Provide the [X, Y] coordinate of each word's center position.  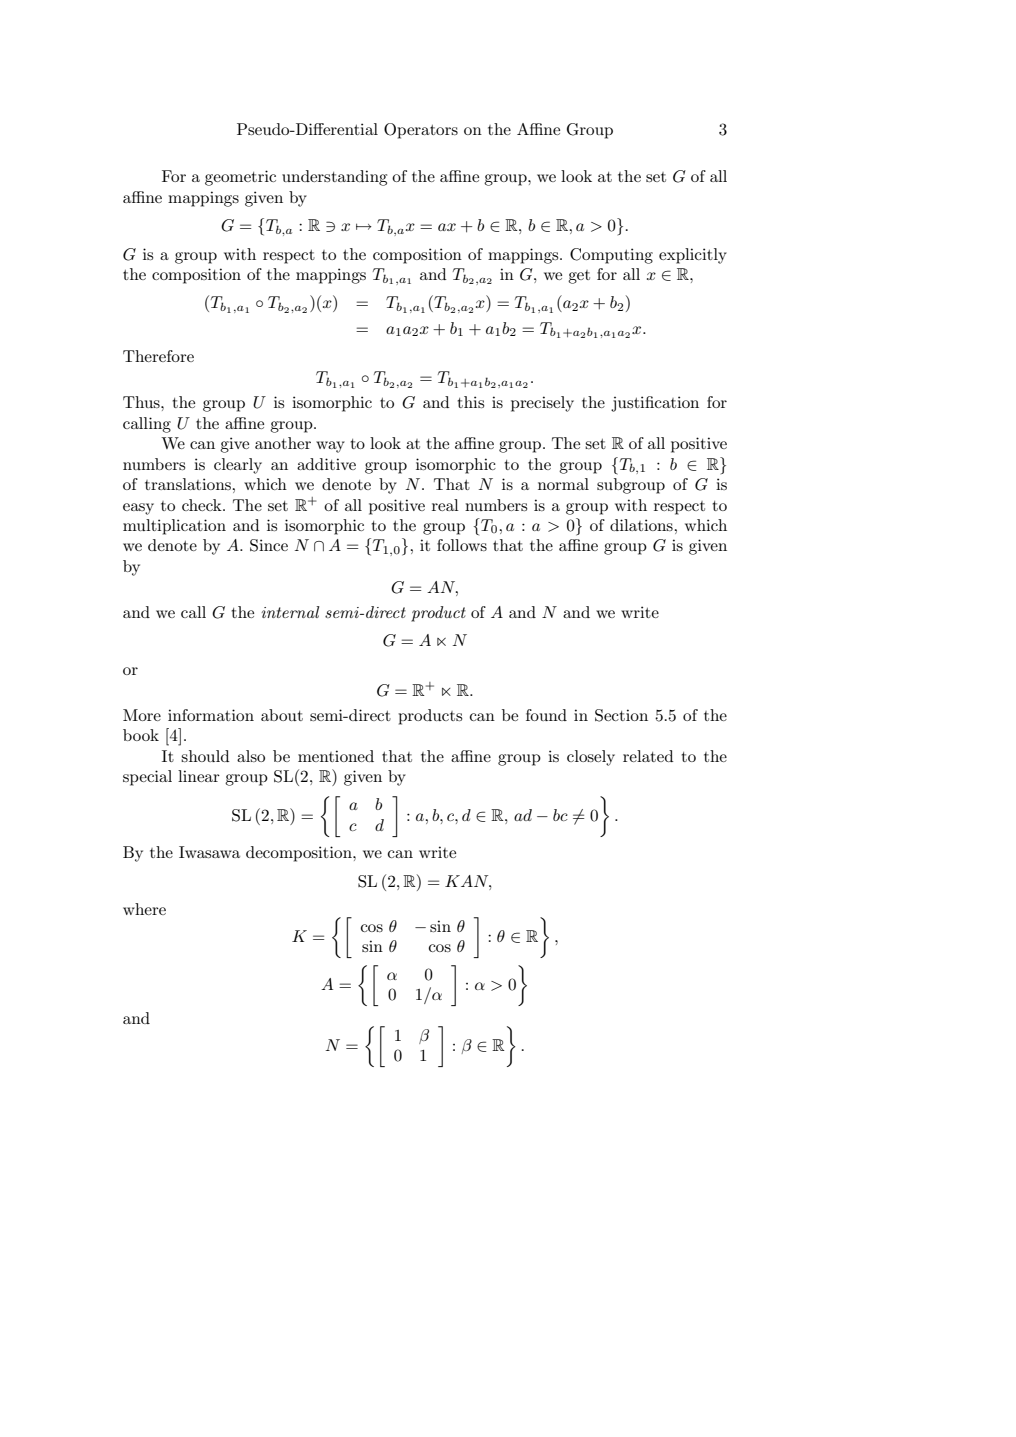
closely [591, 758]
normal [563, 484]
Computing [611, 256]
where [144, 909]
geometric [240, 178]
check [203, 505]
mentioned [336, 756]
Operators [421, 131]
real [445, 505]
